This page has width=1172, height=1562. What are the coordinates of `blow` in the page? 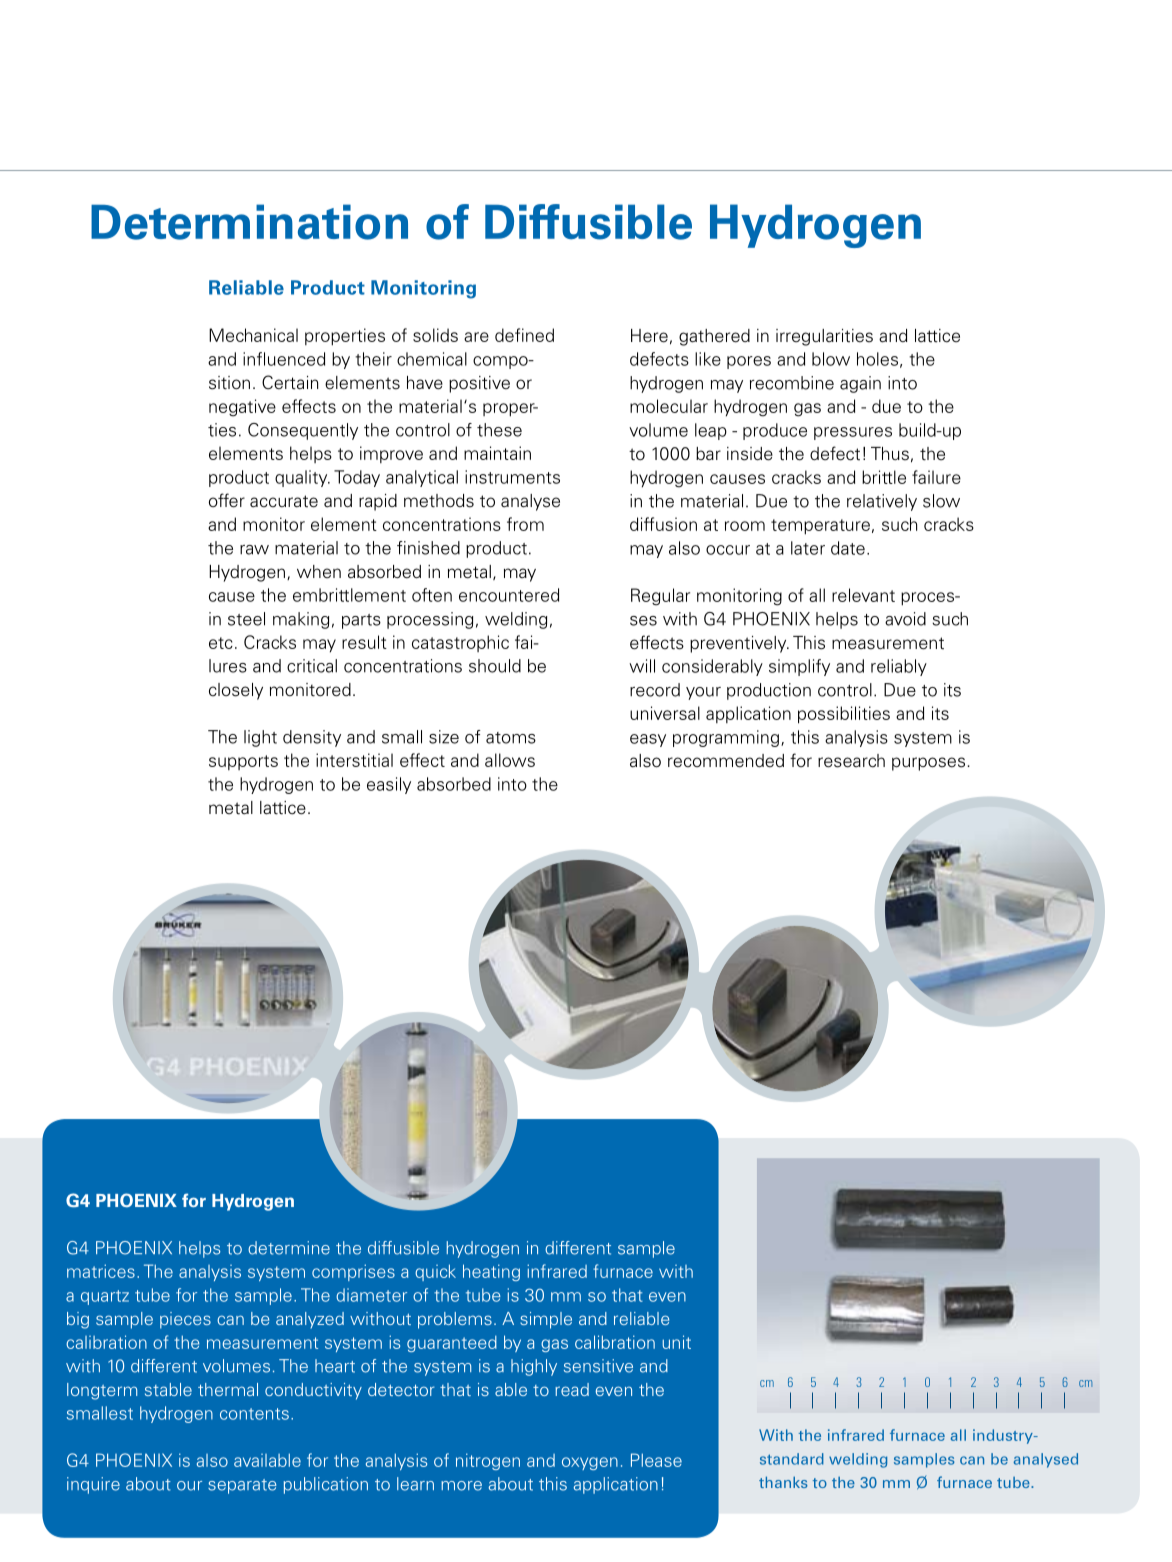 It's located at (831, 359).
